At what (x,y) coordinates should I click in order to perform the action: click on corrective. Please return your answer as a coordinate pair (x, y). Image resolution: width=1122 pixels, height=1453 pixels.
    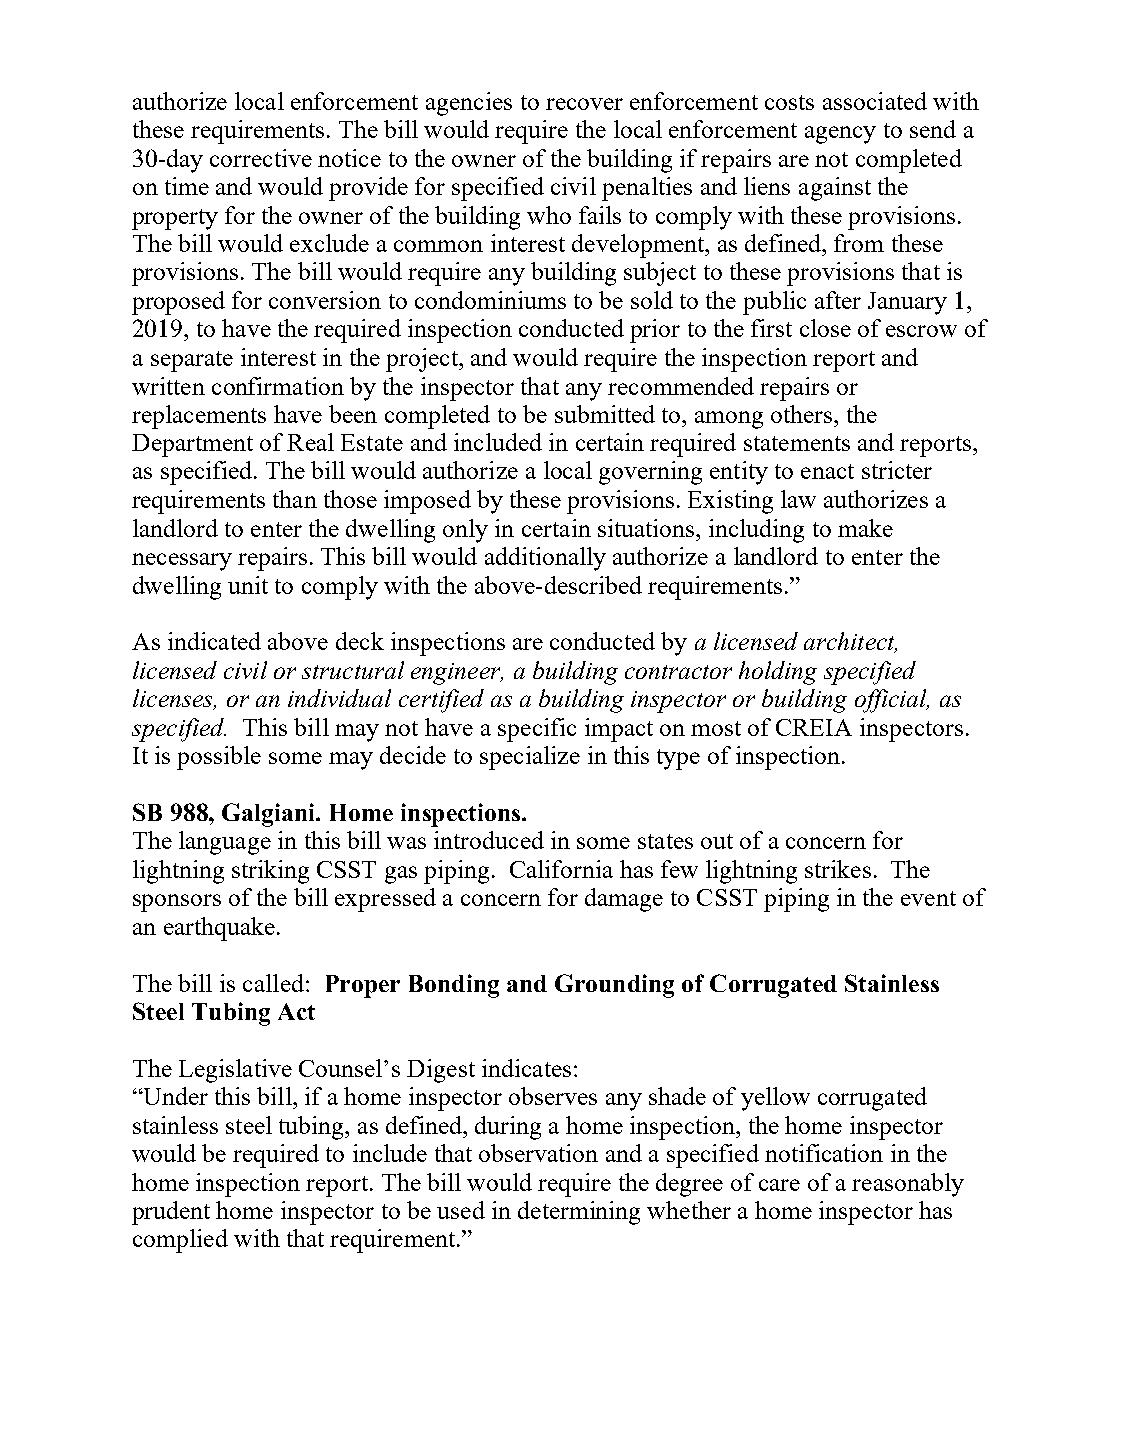
    Looking at the image, I should click on (261, 158).
